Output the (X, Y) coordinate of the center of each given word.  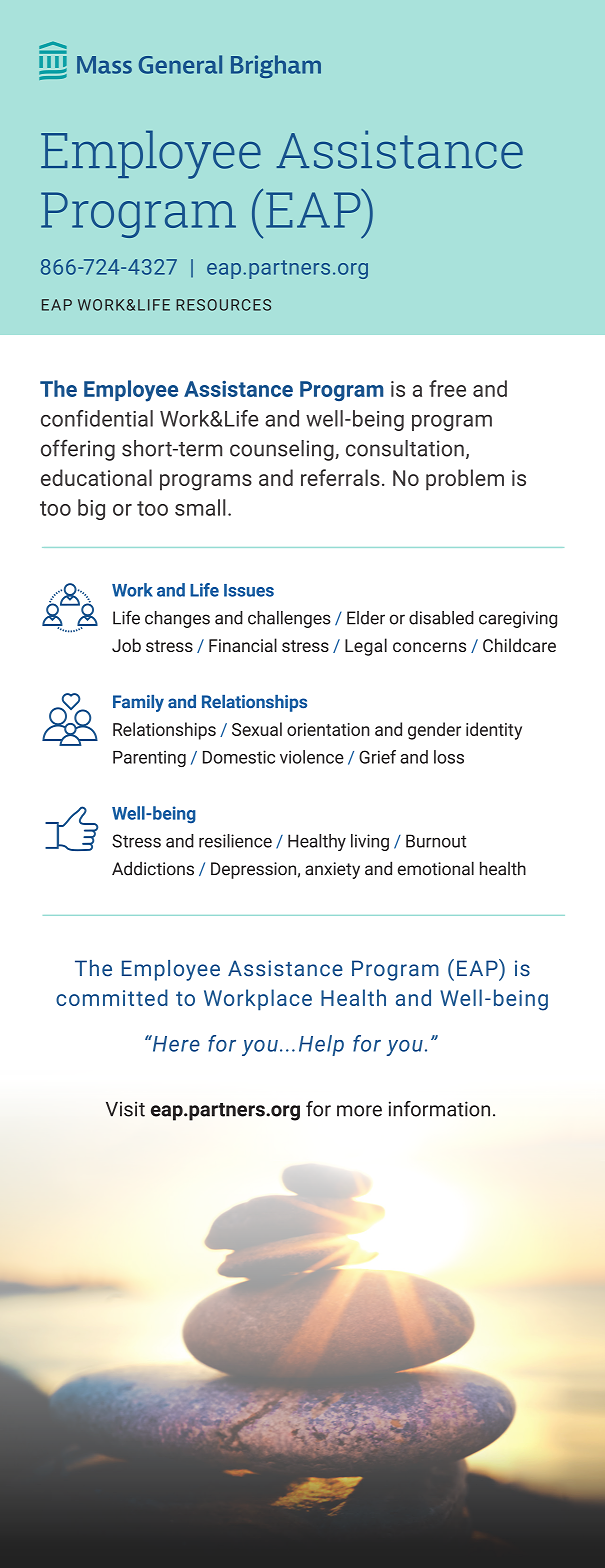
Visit (125, 1109)
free (447, 388)
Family (138, 703)
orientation (328, 729)
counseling (283, 450)
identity (494, 731)
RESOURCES (223, 305)
